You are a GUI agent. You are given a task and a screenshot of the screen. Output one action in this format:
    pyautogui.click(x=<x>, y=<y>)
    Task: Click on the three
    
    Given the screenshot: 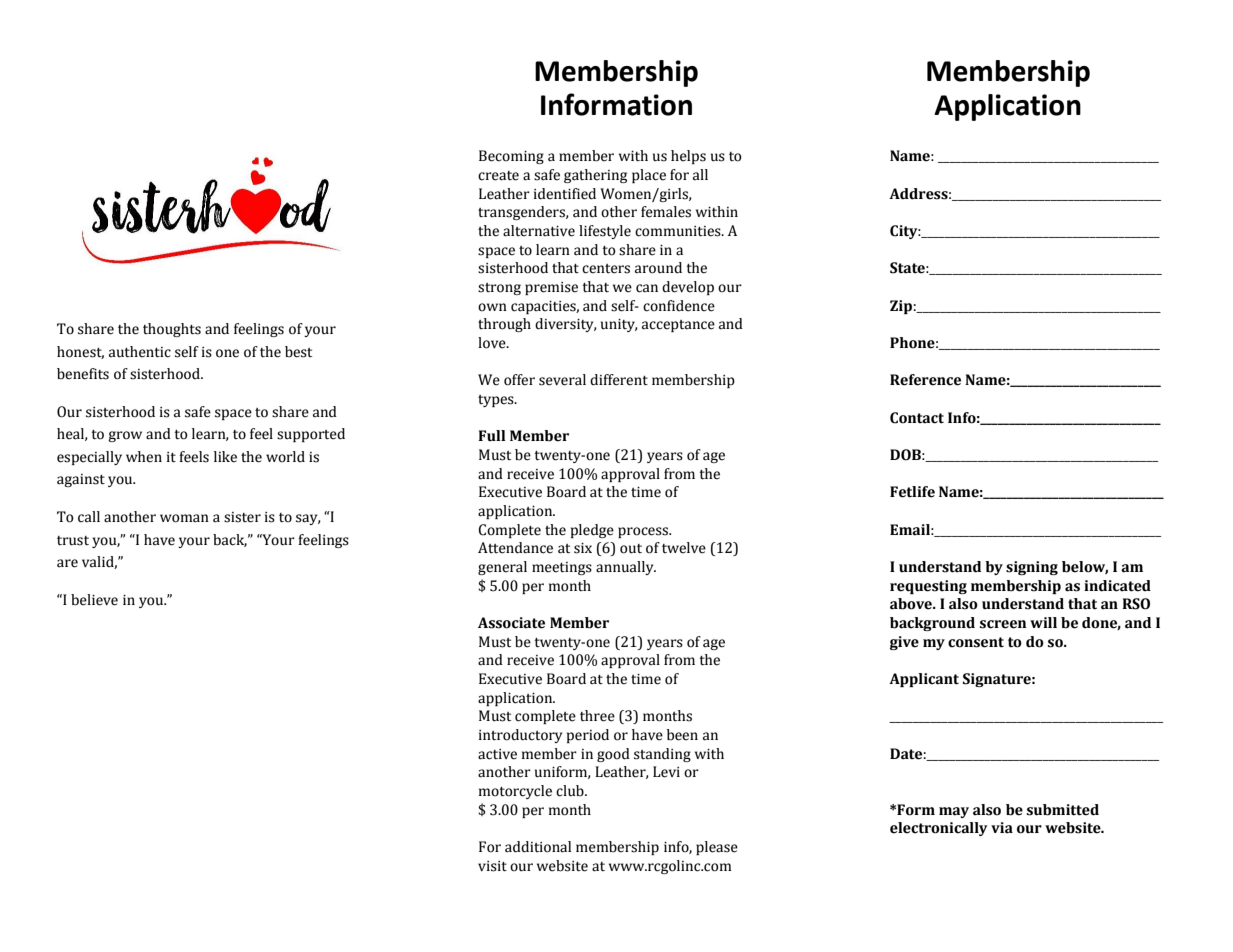 What is the action you would take?
    pyautogui.click(x=597, y=716)
